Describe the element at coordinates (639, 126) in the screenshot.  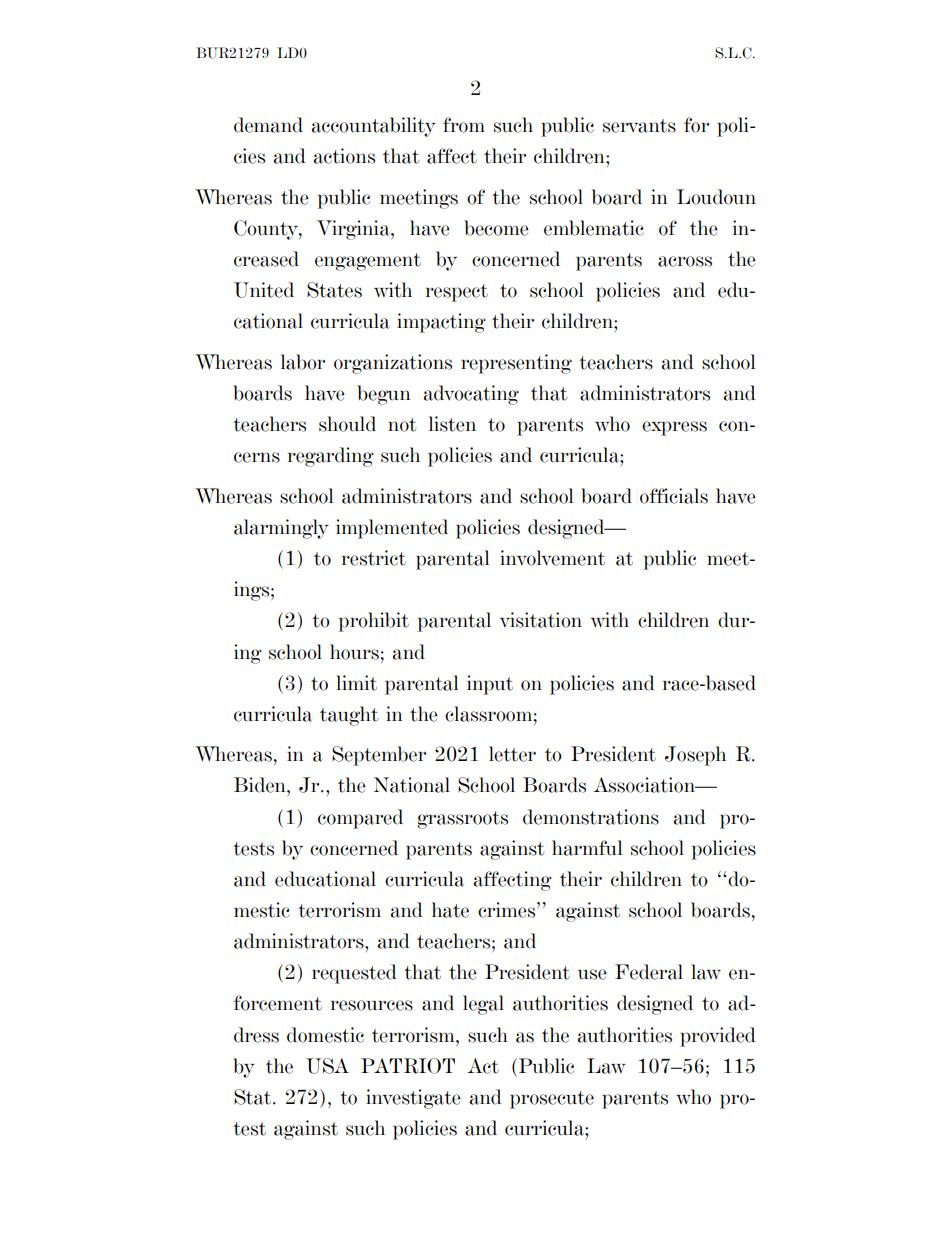
I see `servants` at that location.
